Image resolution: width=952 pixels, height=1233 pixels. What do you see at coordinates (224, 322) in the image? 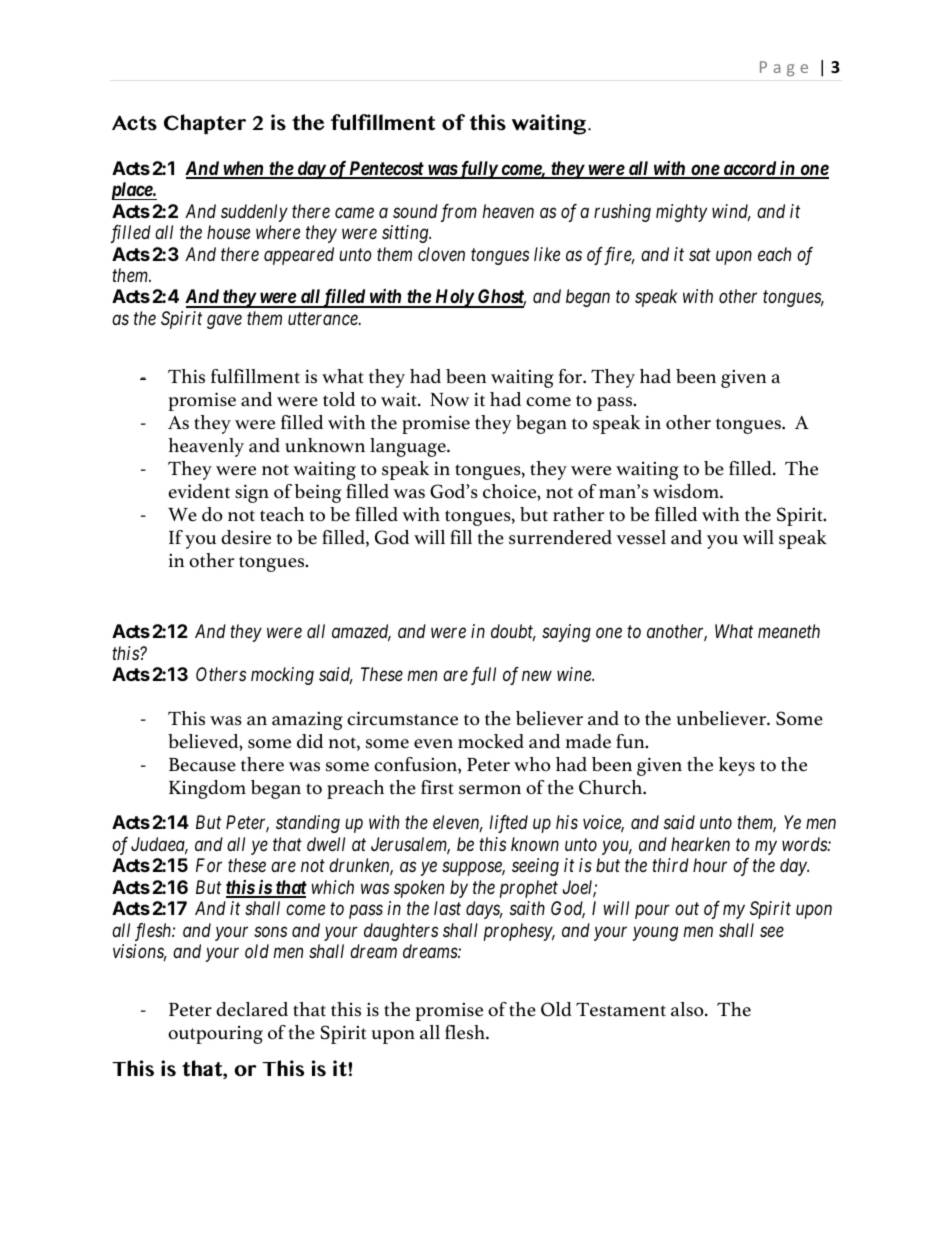
I see `gave` at bounding box center [224, 322].
